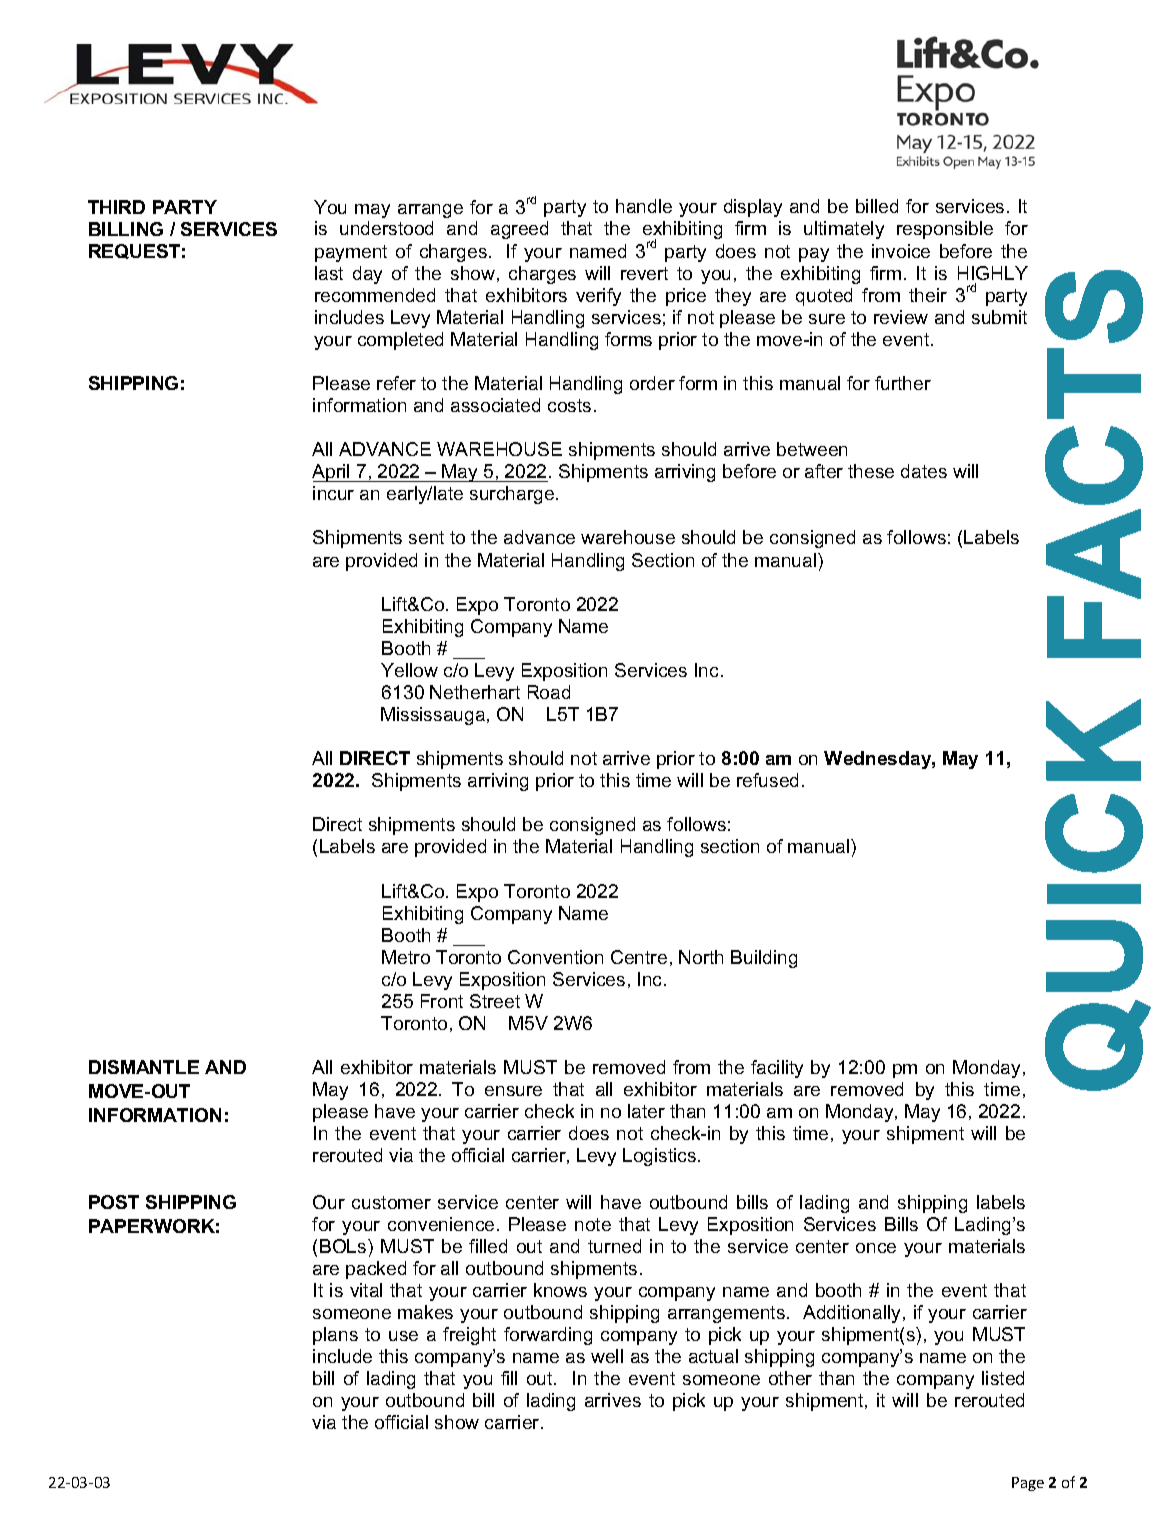  I want to click on refused, so click(767, 780).
